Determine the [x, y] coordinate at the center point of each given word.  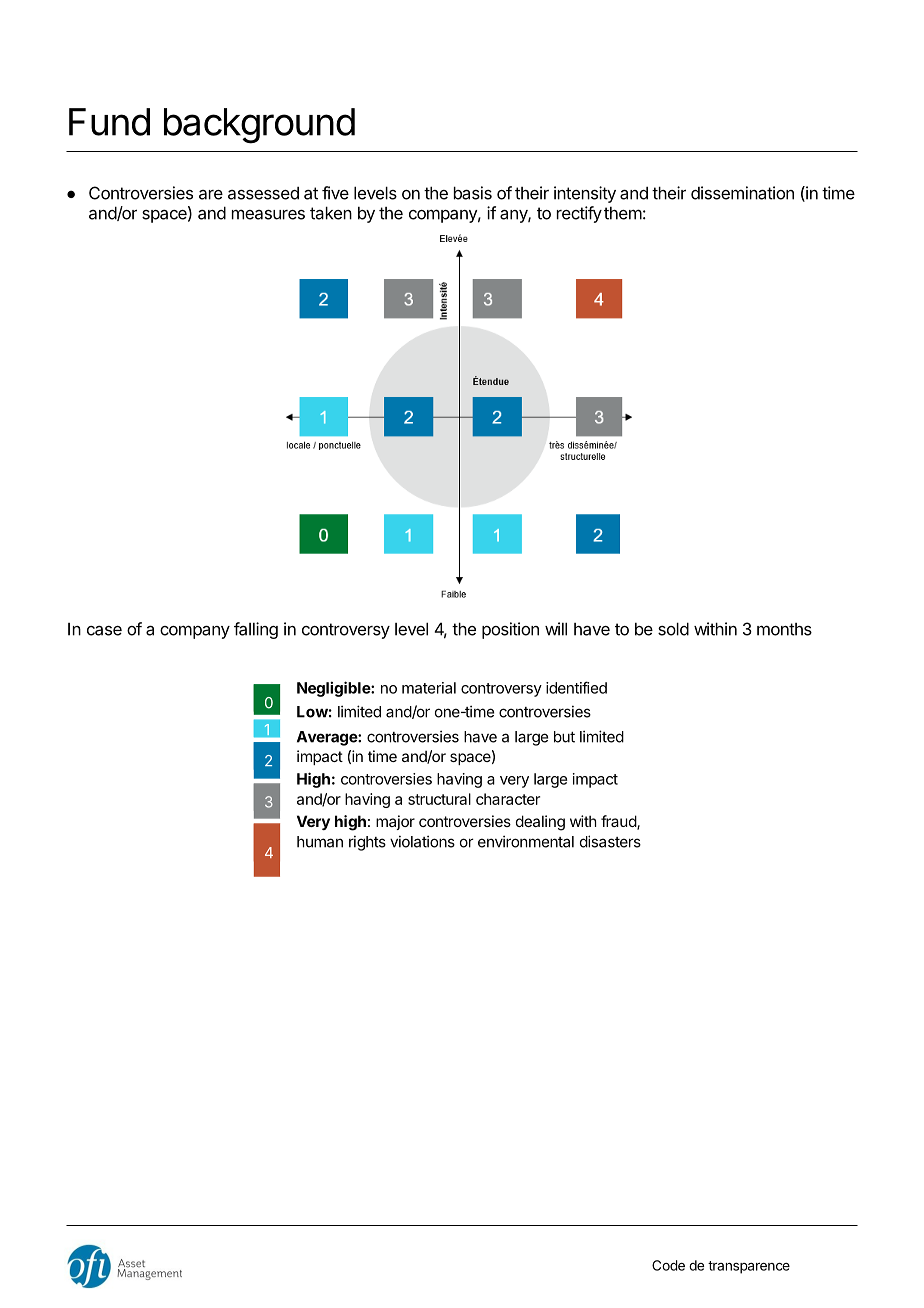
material [429, 688]
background [259, 126]
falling [256, 630]
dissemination [742, 193]
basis [473, 193]
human [320, 842]
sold [673, 629]
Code [668, 1265]
